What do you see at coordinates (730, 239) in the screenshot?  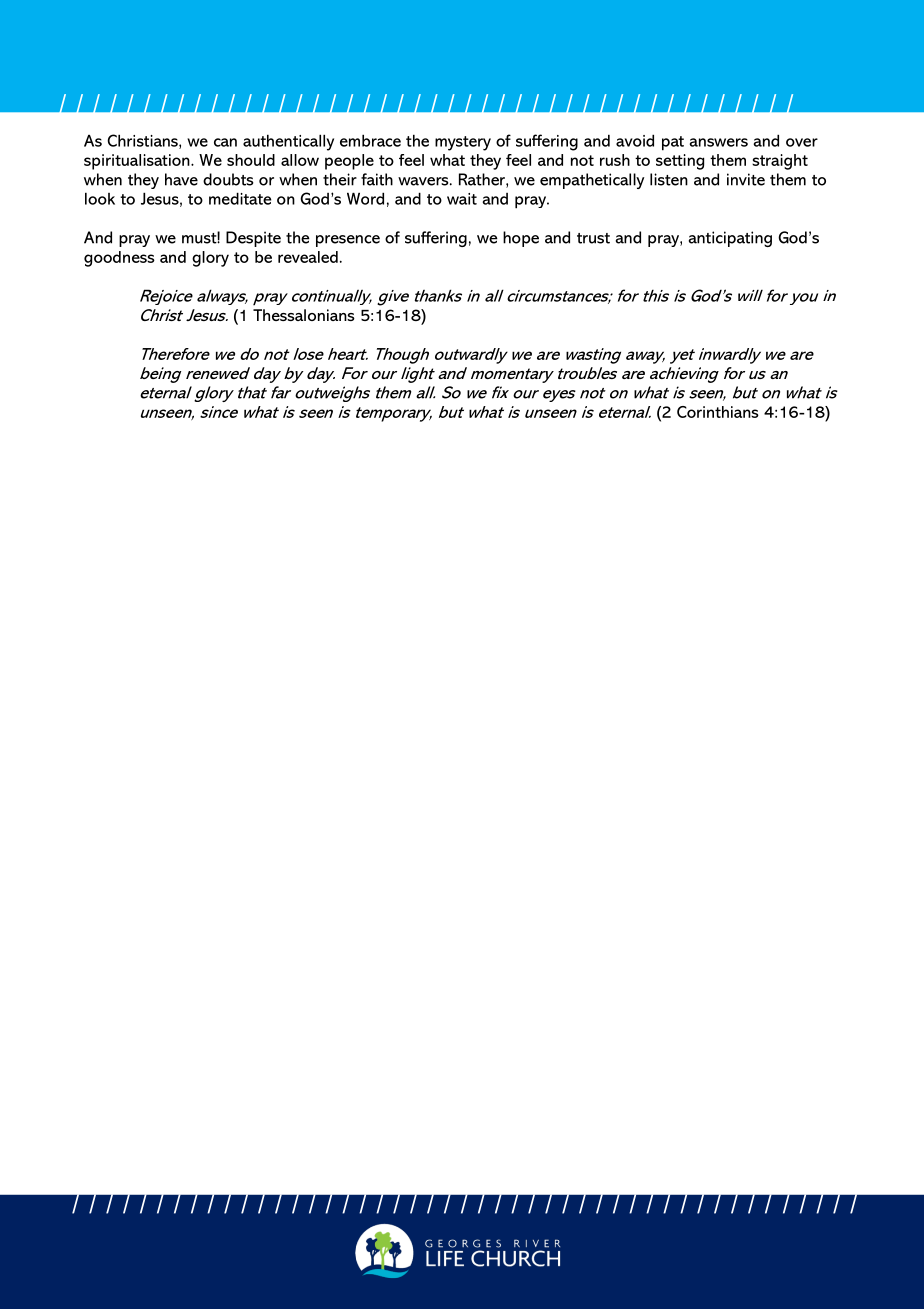 I see `anticipating` at bounding box center [730, 239].
